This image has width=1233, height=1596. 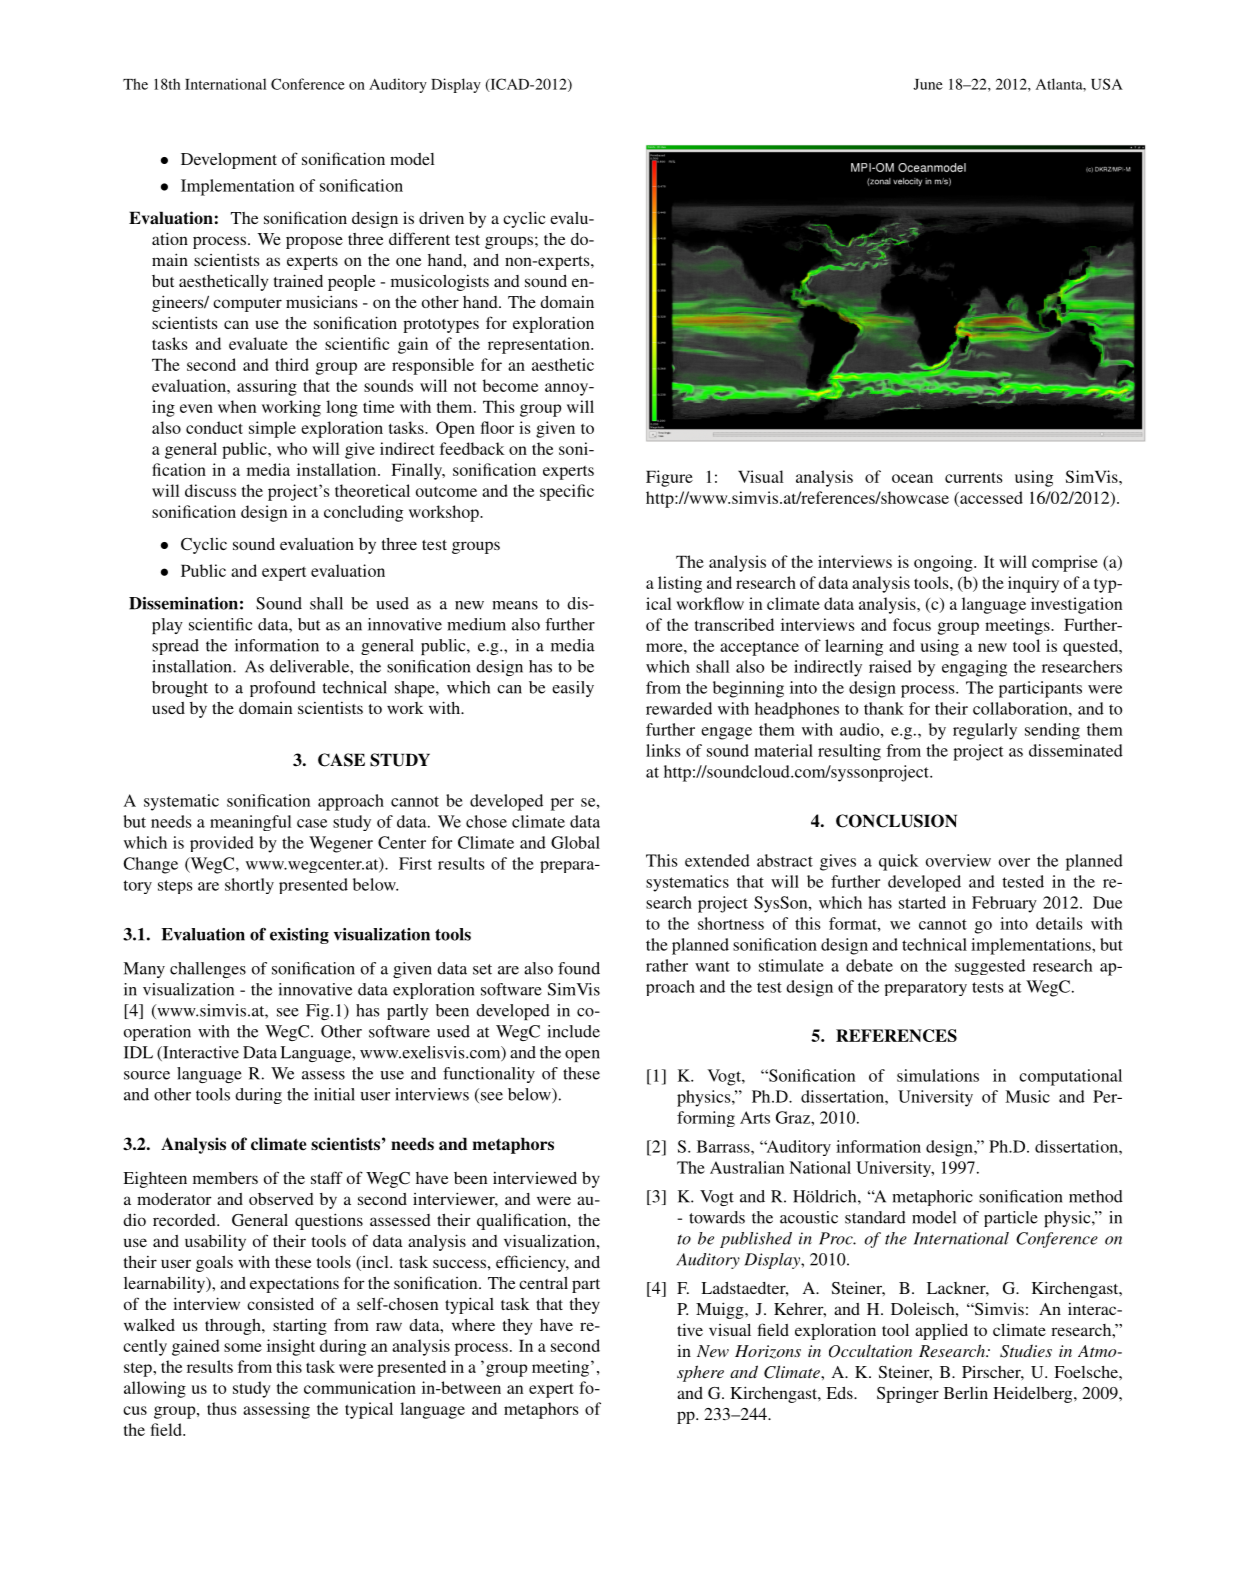 I want to click on links, so click(x=663, y=750).
